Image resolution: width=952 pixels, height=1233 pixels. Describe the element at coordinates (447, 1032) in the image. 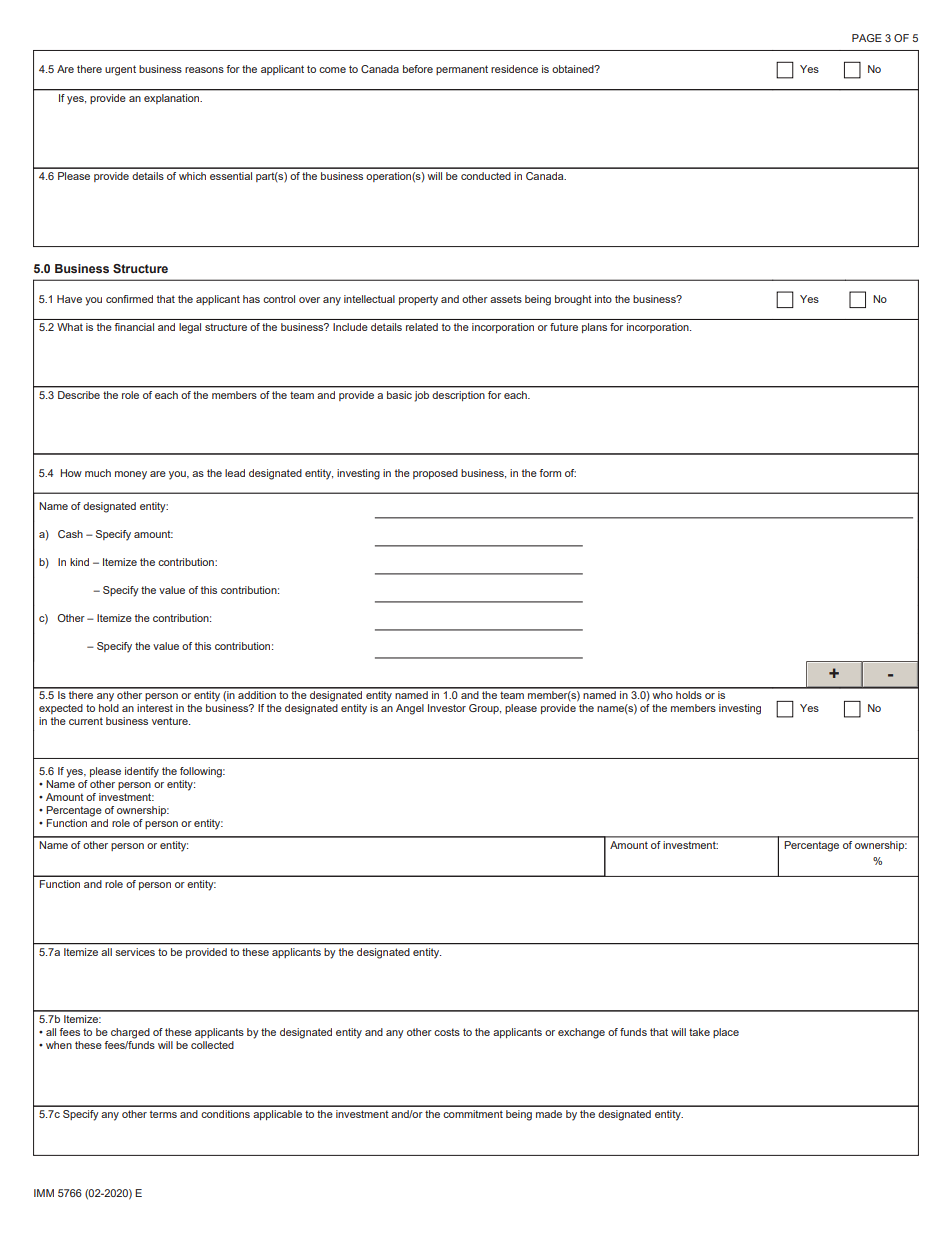

I see `costs` at that location.
